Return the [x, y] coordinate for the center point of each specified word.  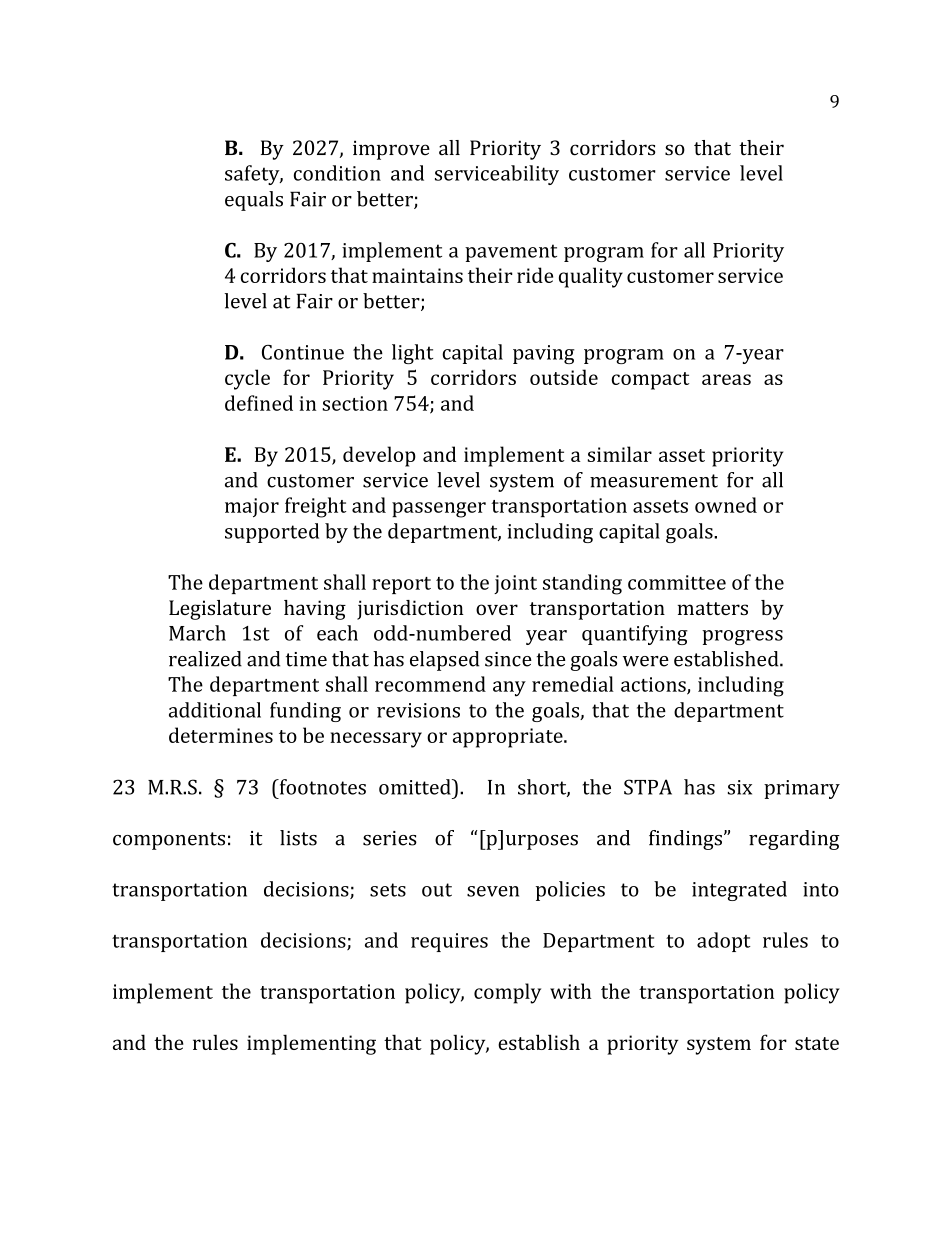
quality [591, 277]
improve [391, 150]
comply [507, 993]
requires [449, 942]
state [817, 1043]
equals [254, 201]
